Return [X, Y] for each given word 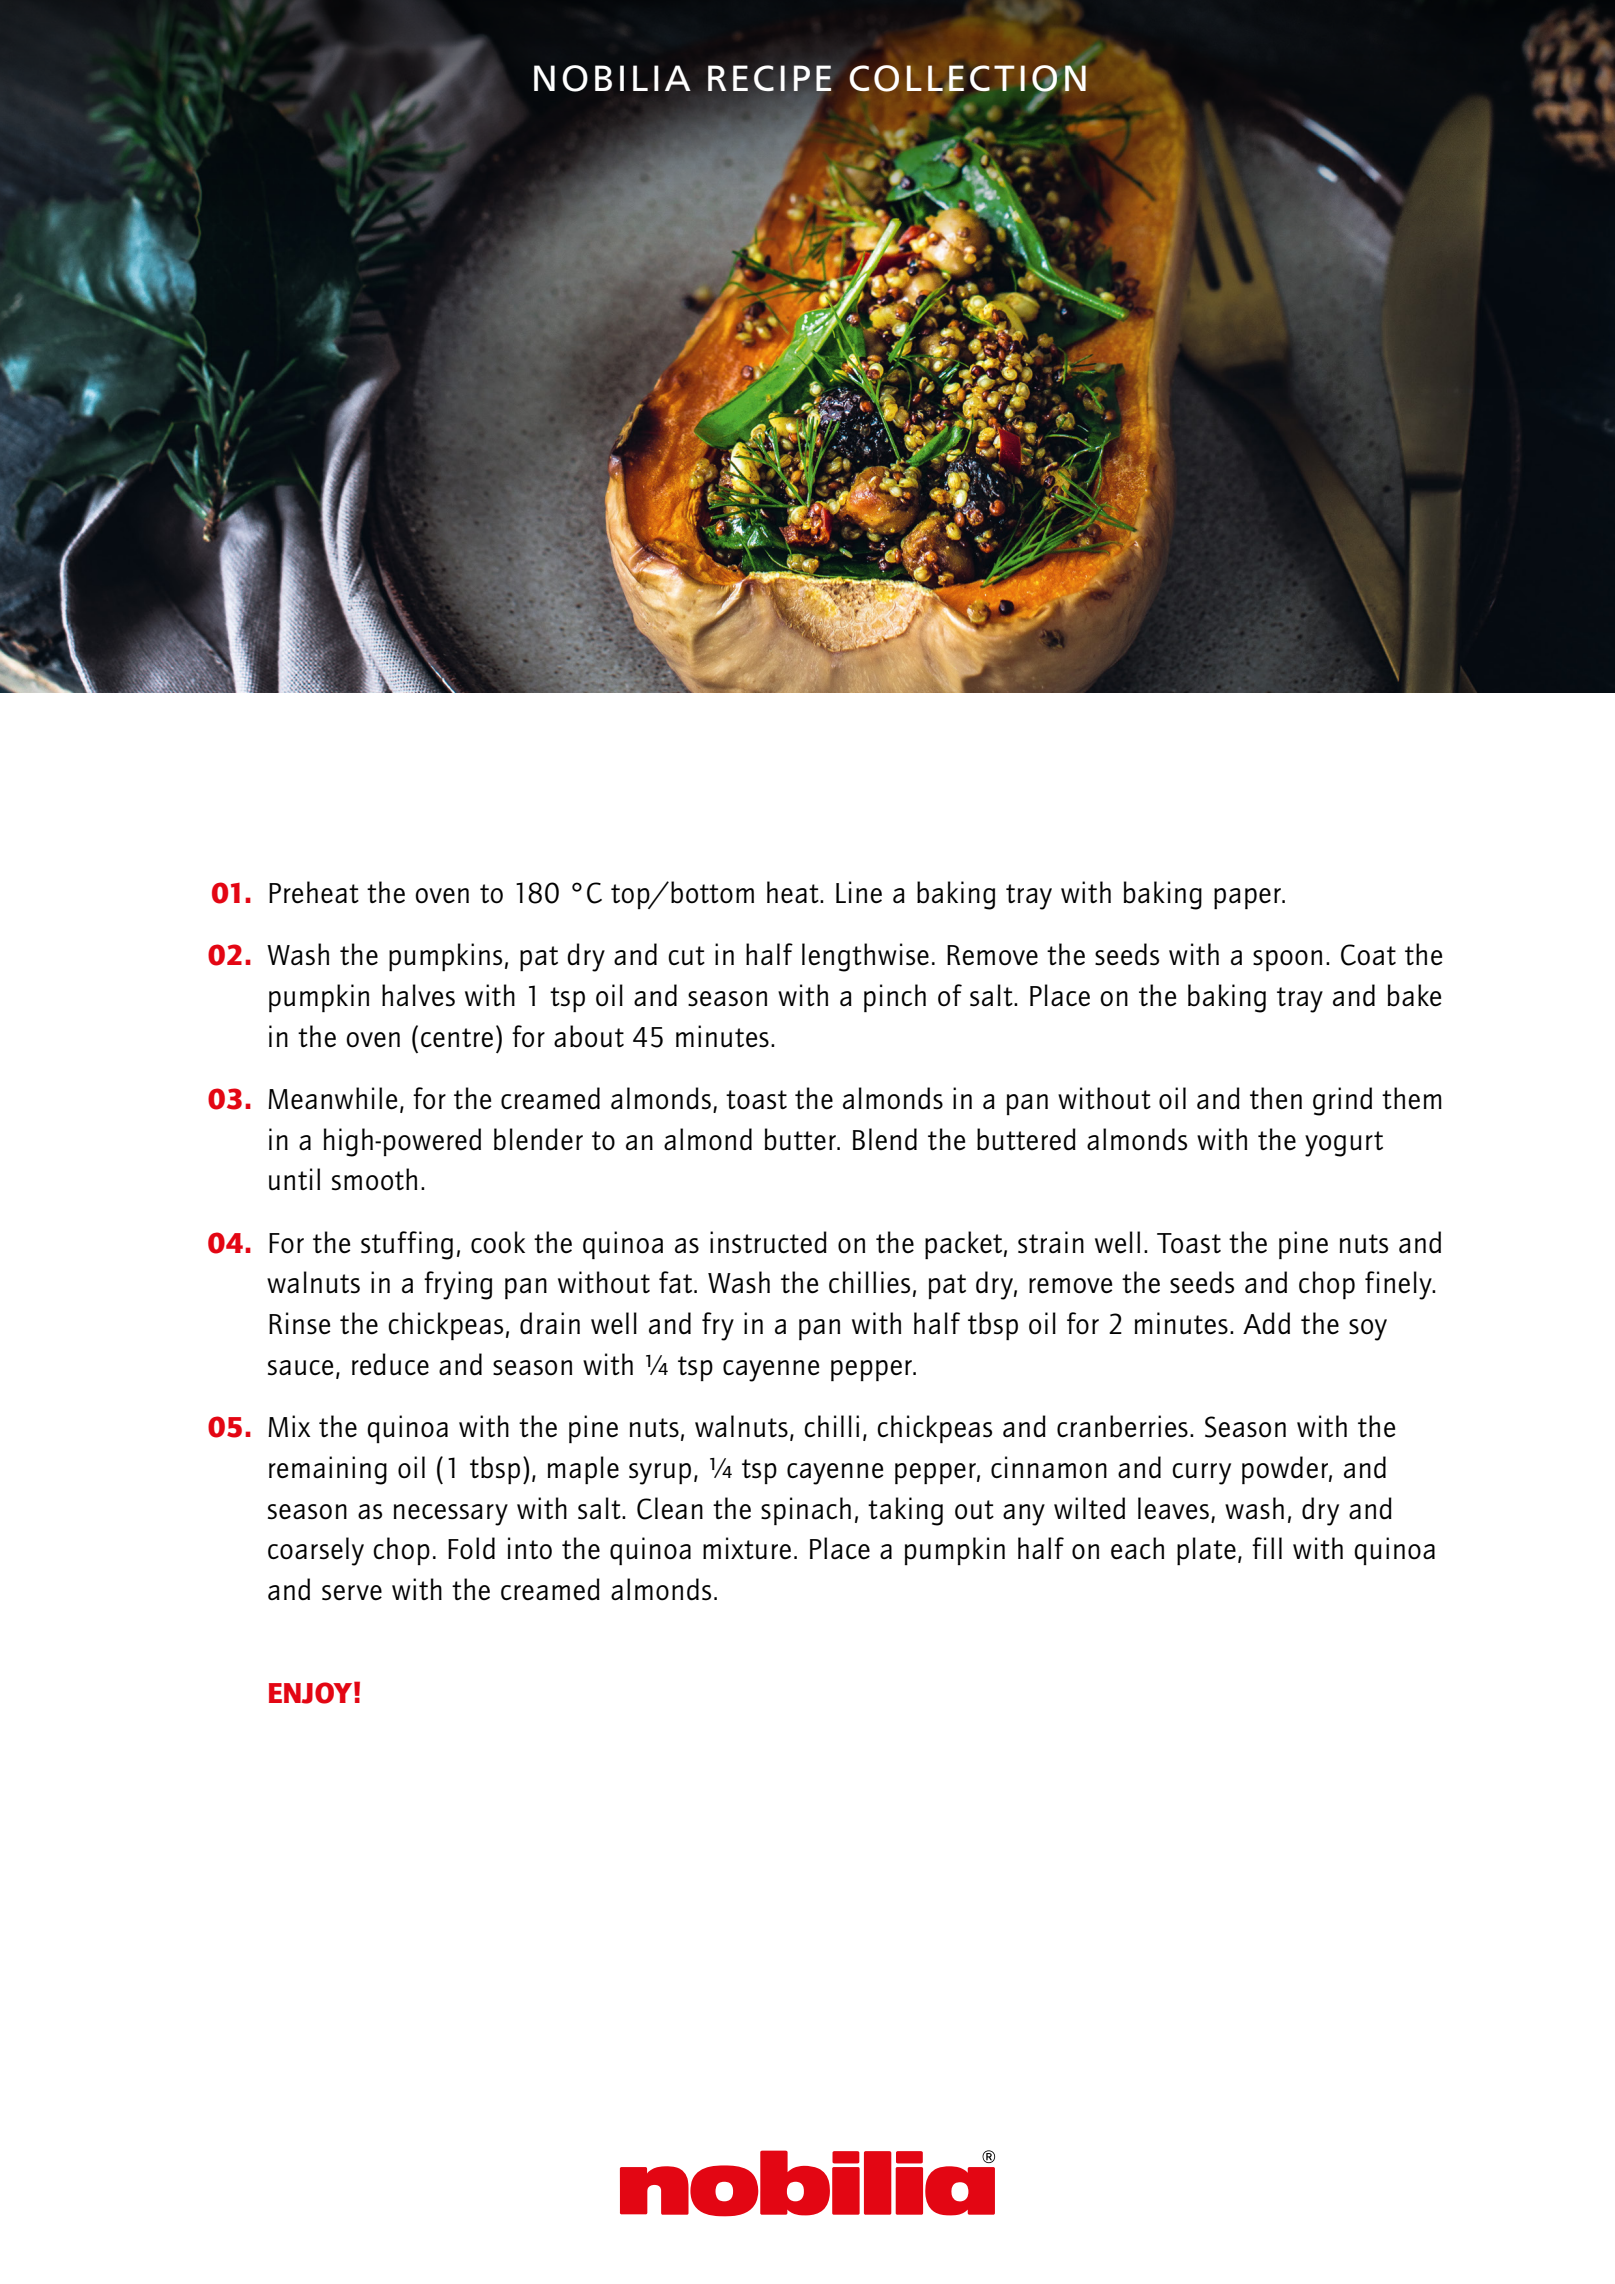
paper [1248, 898]
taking [905, 1511]
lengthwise [865, 957]
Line [859, 892]
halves [418, 995]
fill [1267, 1548]
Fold [471, 1548]
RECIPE [769, 78]
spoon [1287, 960]
